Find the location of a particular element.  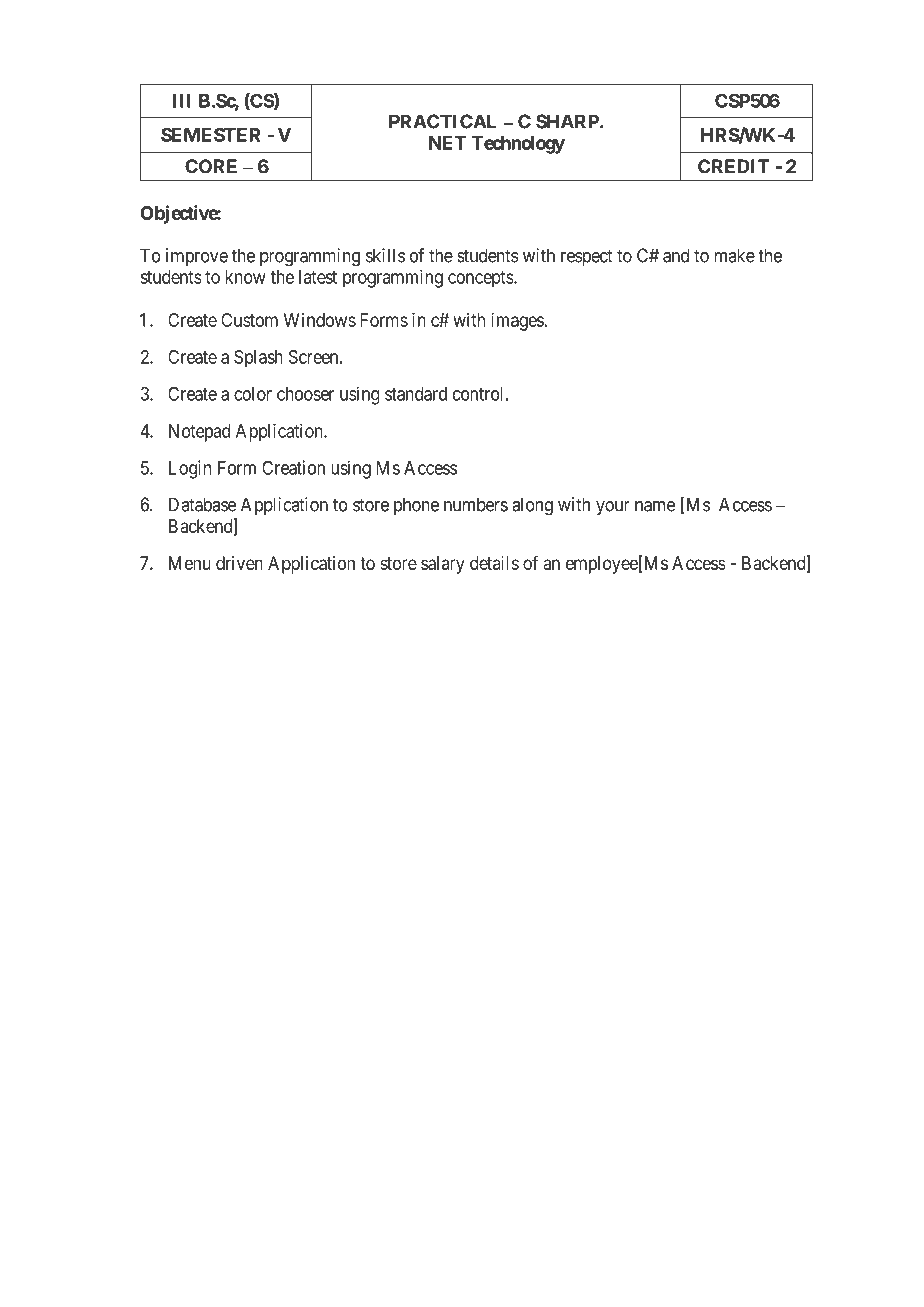

respect is located at coordinates (587, 257).
